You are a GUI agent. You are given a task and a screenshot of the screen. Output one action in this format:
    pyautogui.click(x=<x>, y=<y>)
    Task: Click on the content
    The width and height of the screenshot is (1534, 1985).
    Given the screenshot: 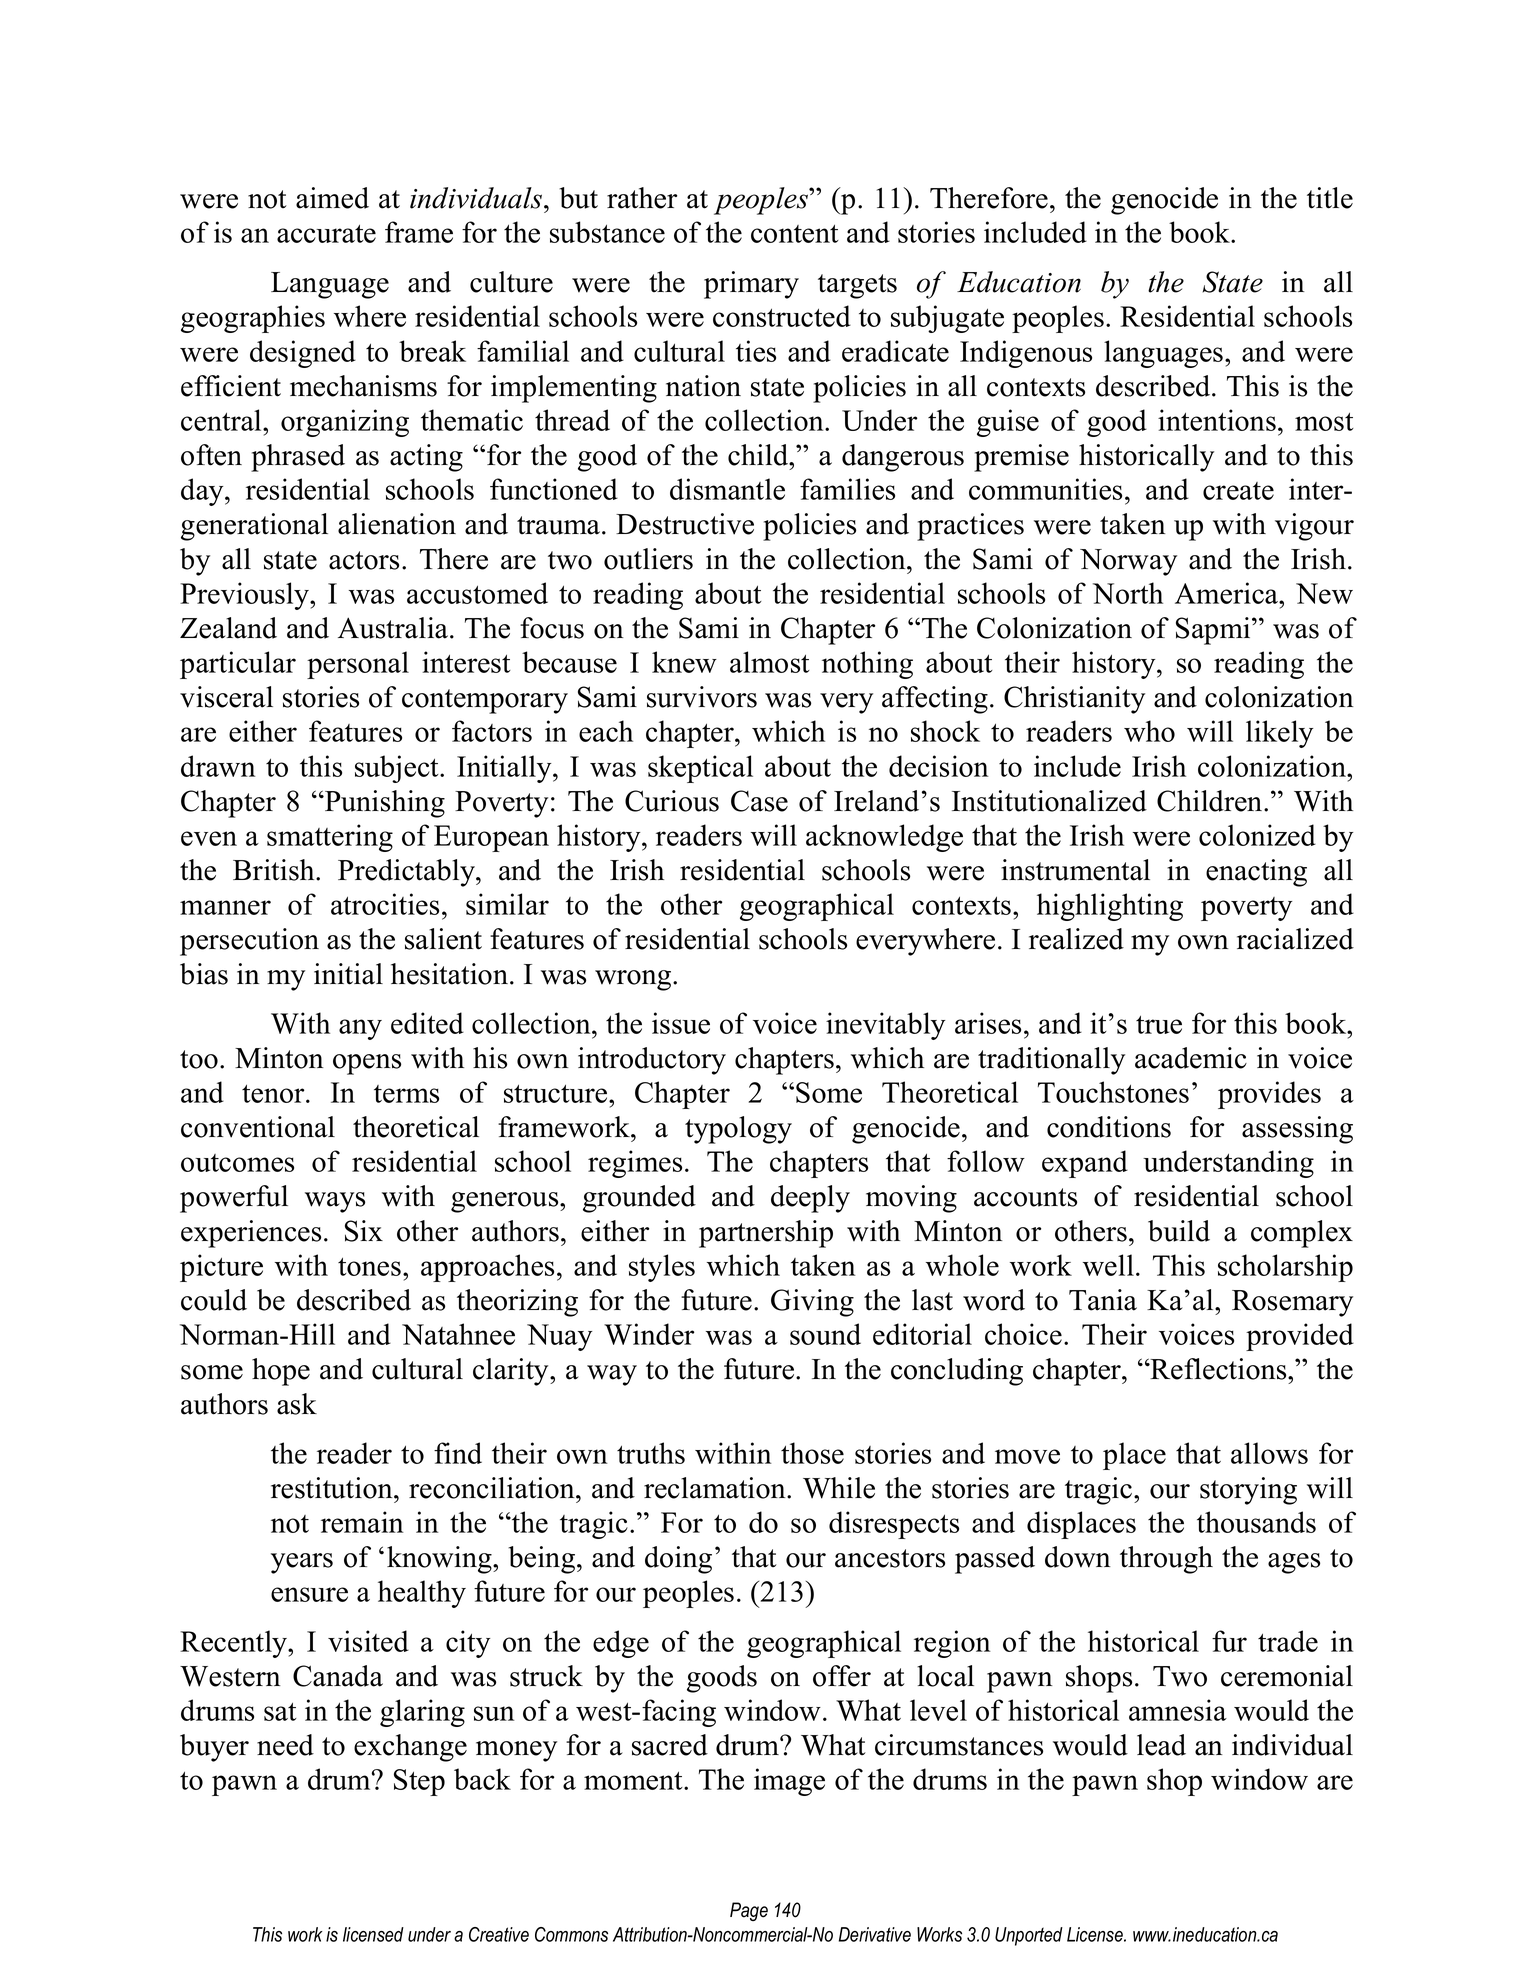 What is the action you would take?
    pyautogui.click(x=795, y=234)
